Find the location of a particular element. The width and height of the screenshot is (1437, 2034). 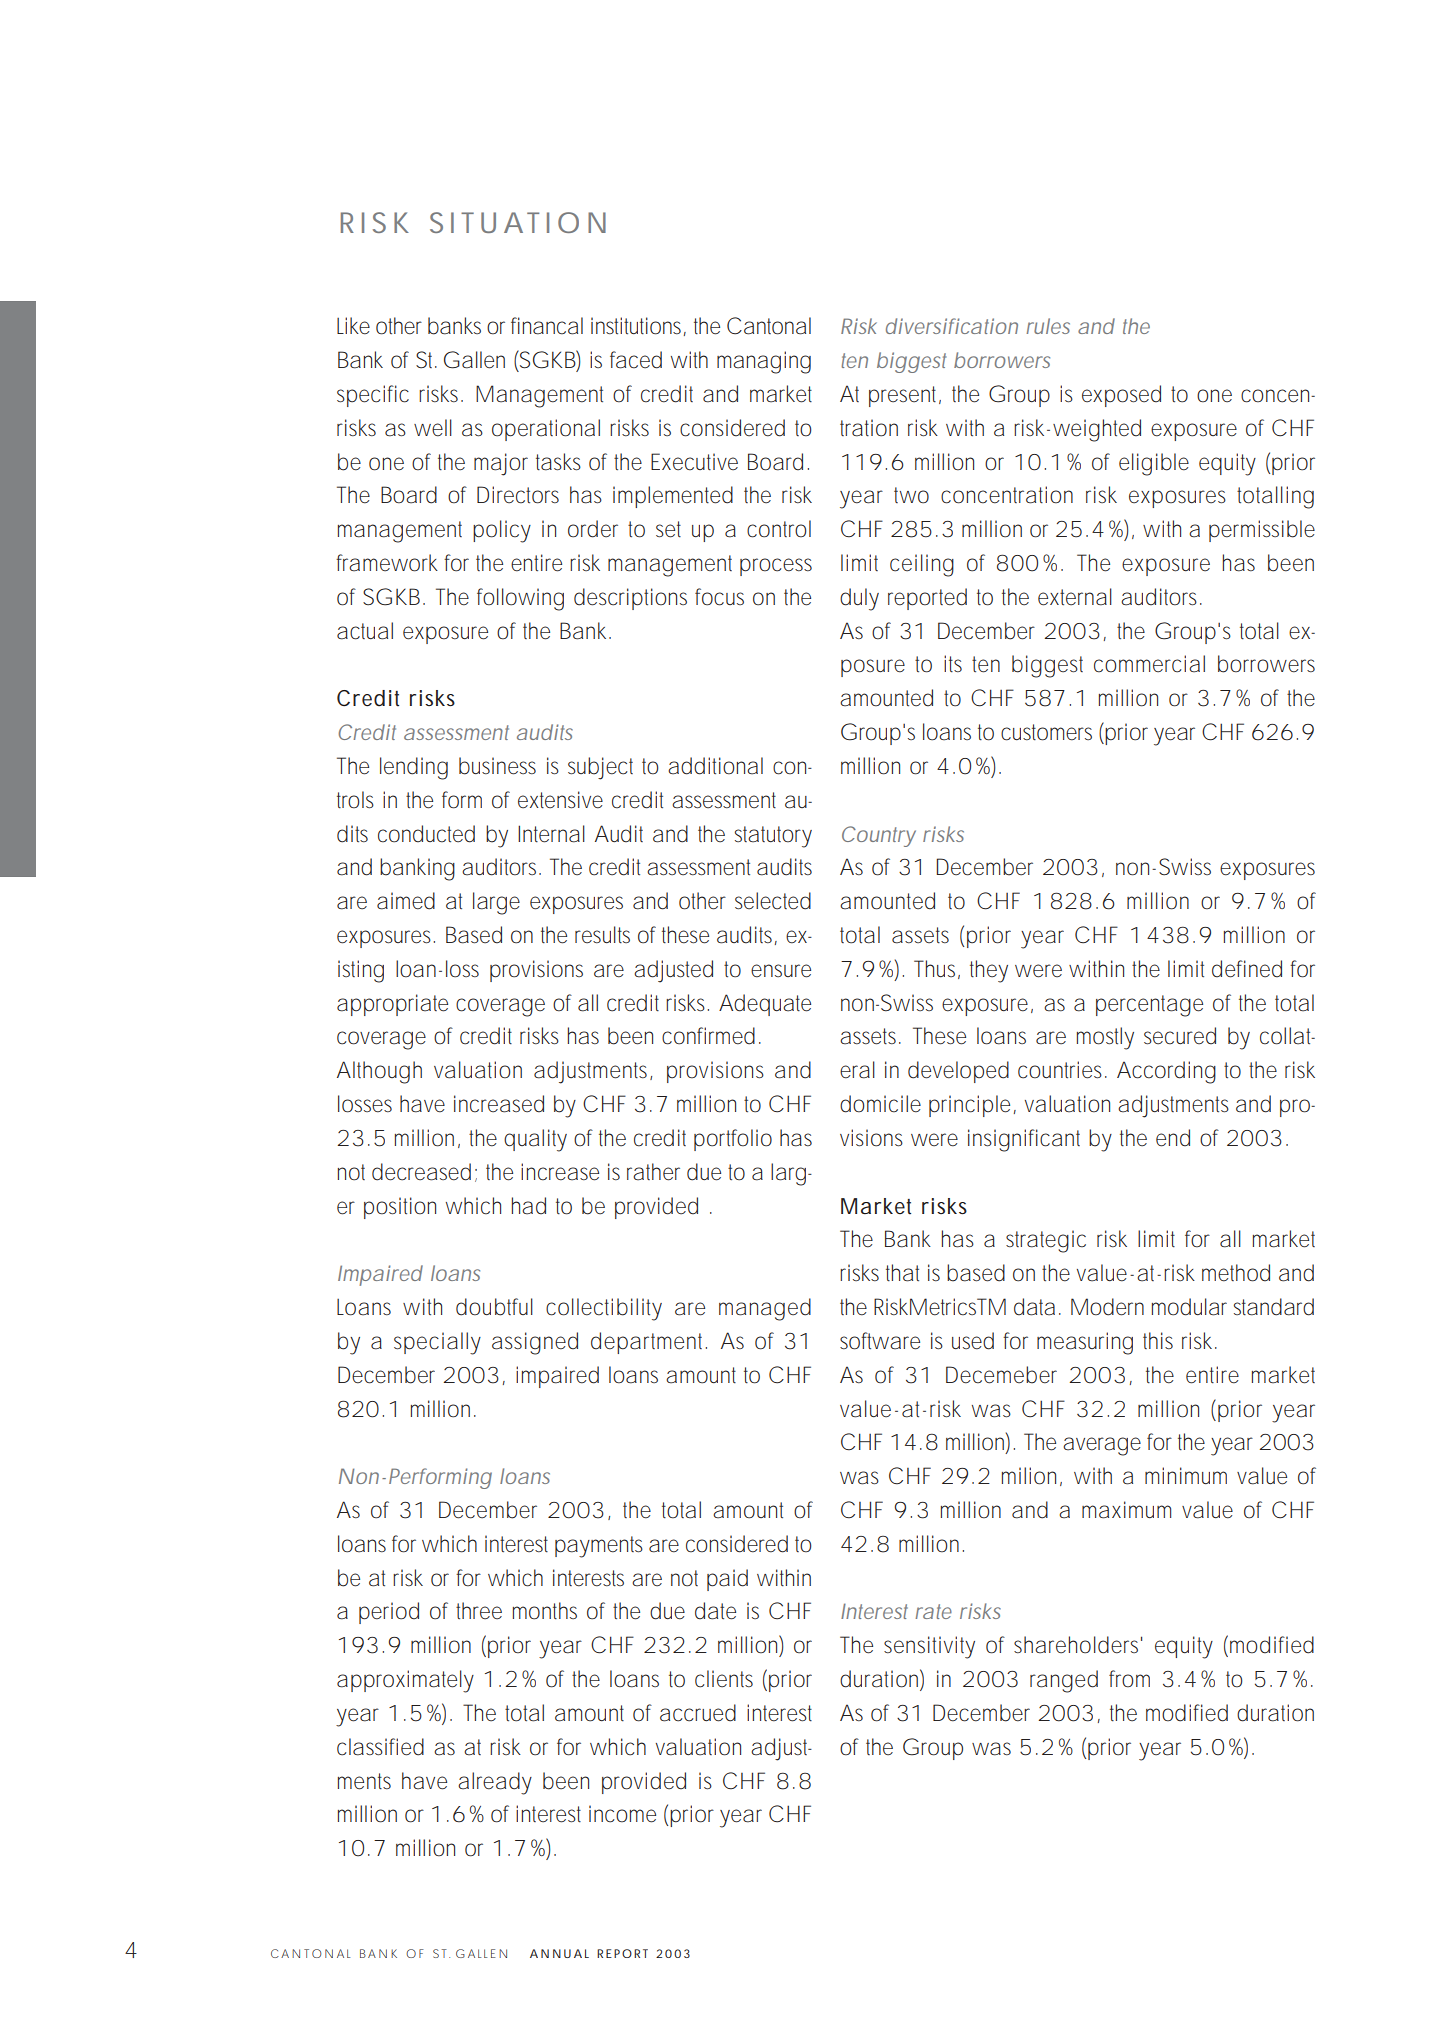

aimed is located at coordinates (406, 901).
